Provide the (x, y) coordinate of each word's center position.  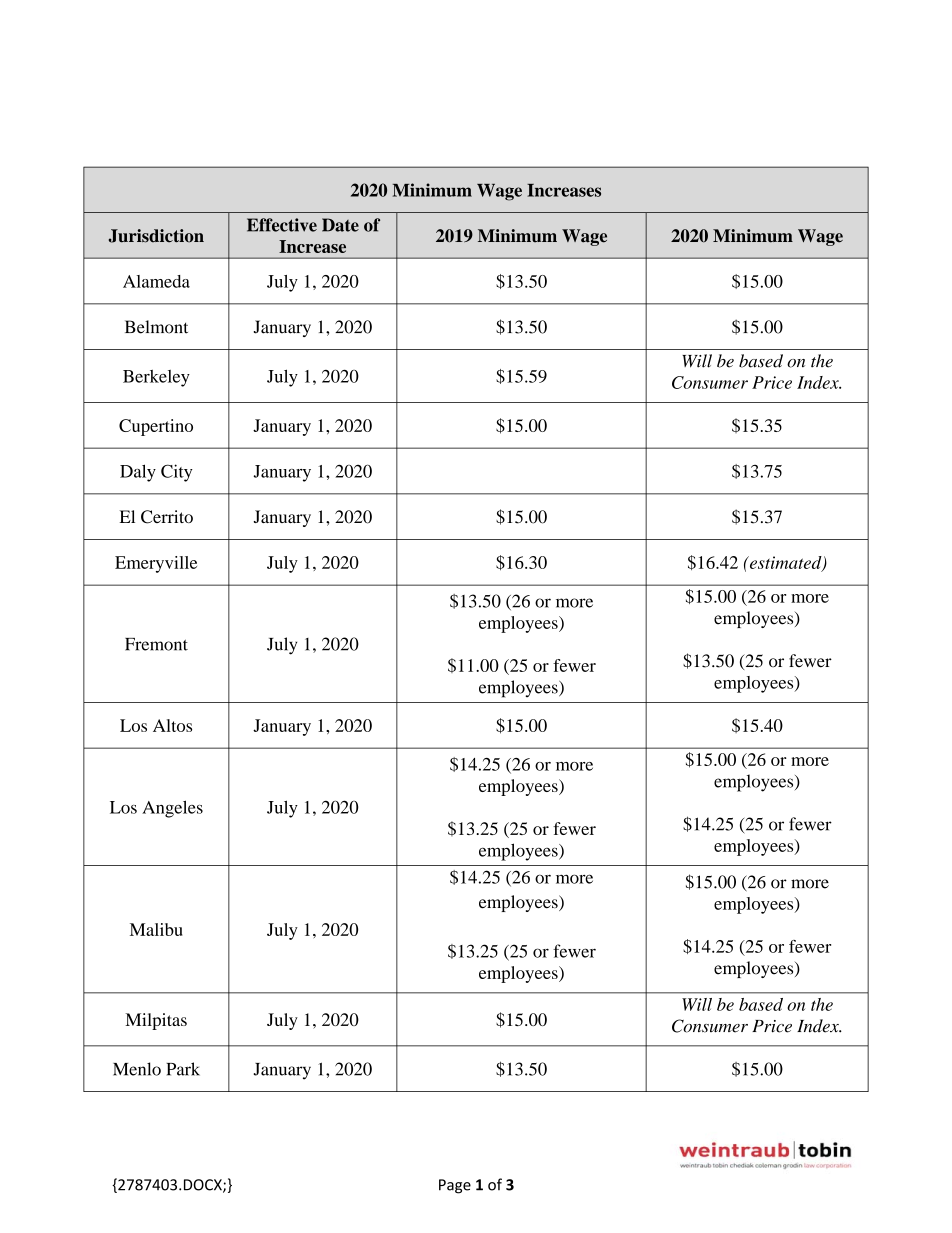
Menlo (137, 1069)
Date (340, 225)
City (177, 473)
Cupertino (156, 427)
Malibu (156, 929)
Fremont (156, 644)
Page (455, 1186)
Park (183, 1069)
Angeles (172, 809)
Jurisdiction (156, 236)
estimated (785, 563)
